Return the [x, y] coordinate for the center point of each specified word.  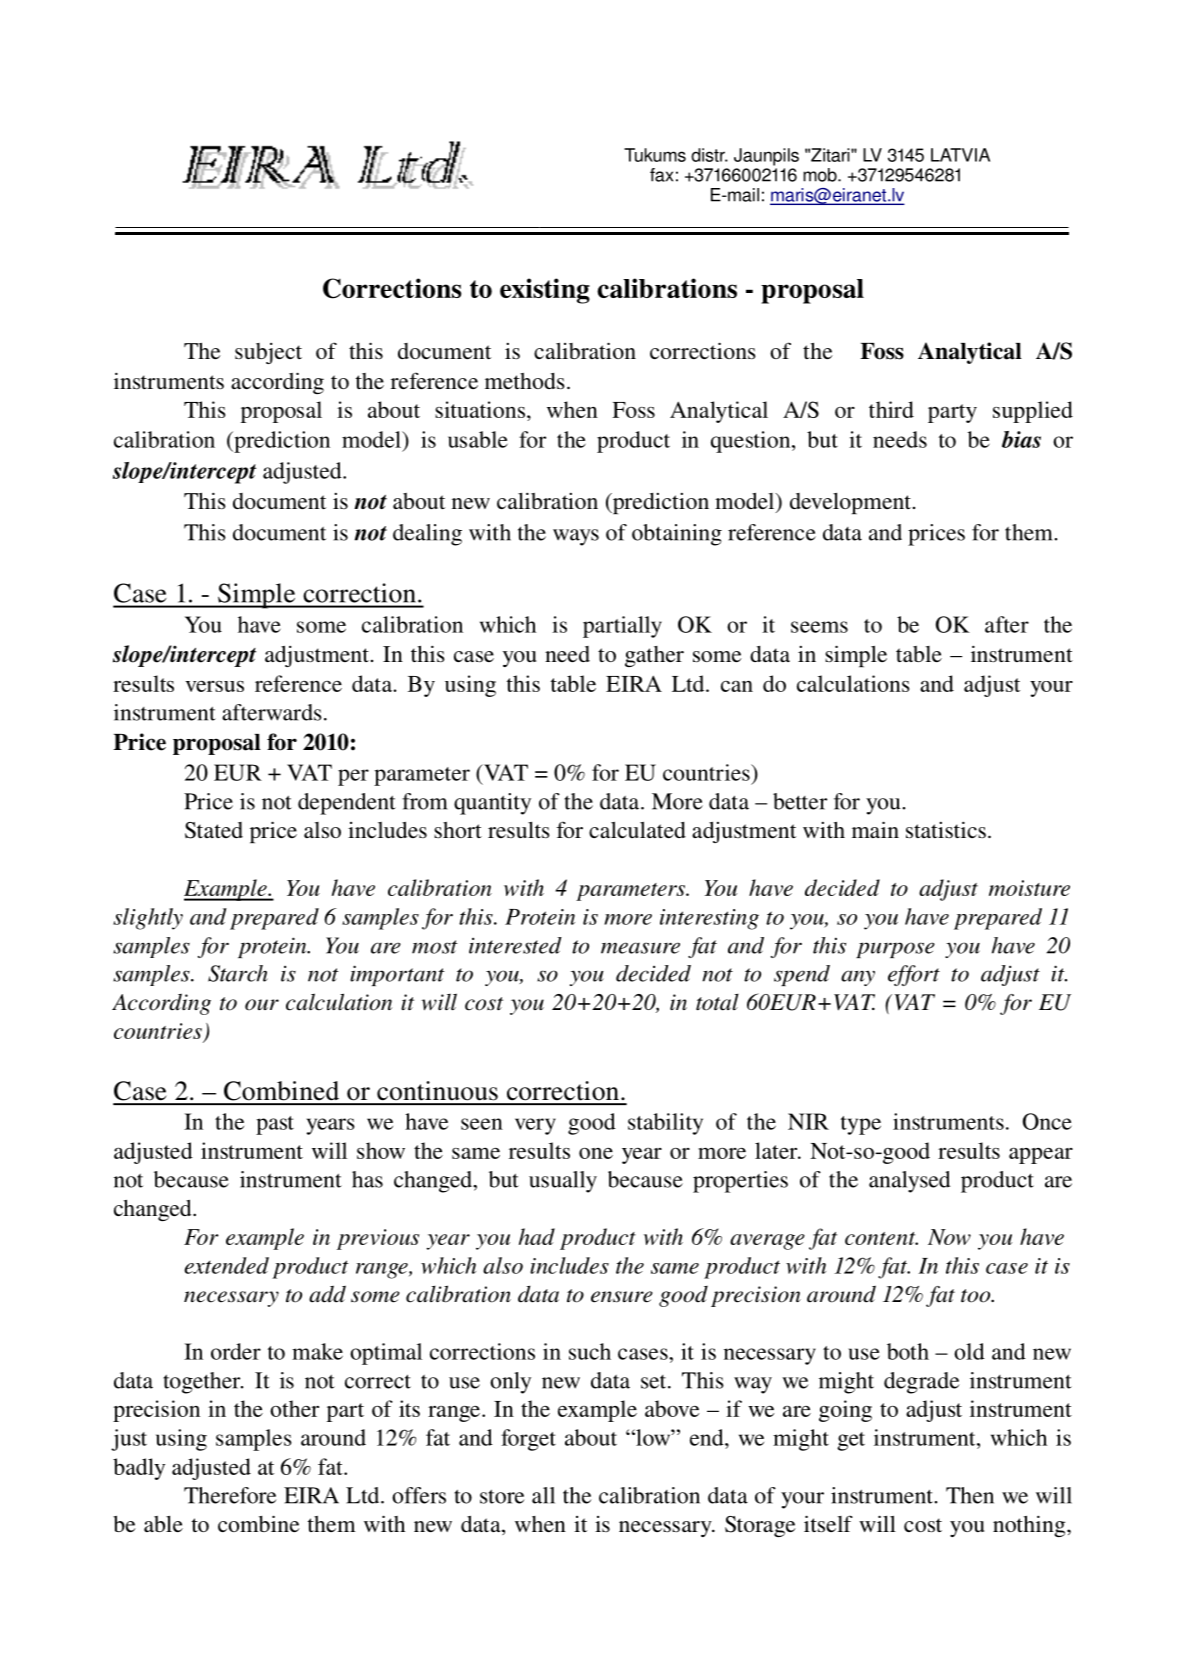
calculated [637, 830]
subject [268, 353]
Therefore [230, 1495]
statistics [946, 830]
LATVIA [960, 155]
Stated [214, 830]
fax [661, 175]
